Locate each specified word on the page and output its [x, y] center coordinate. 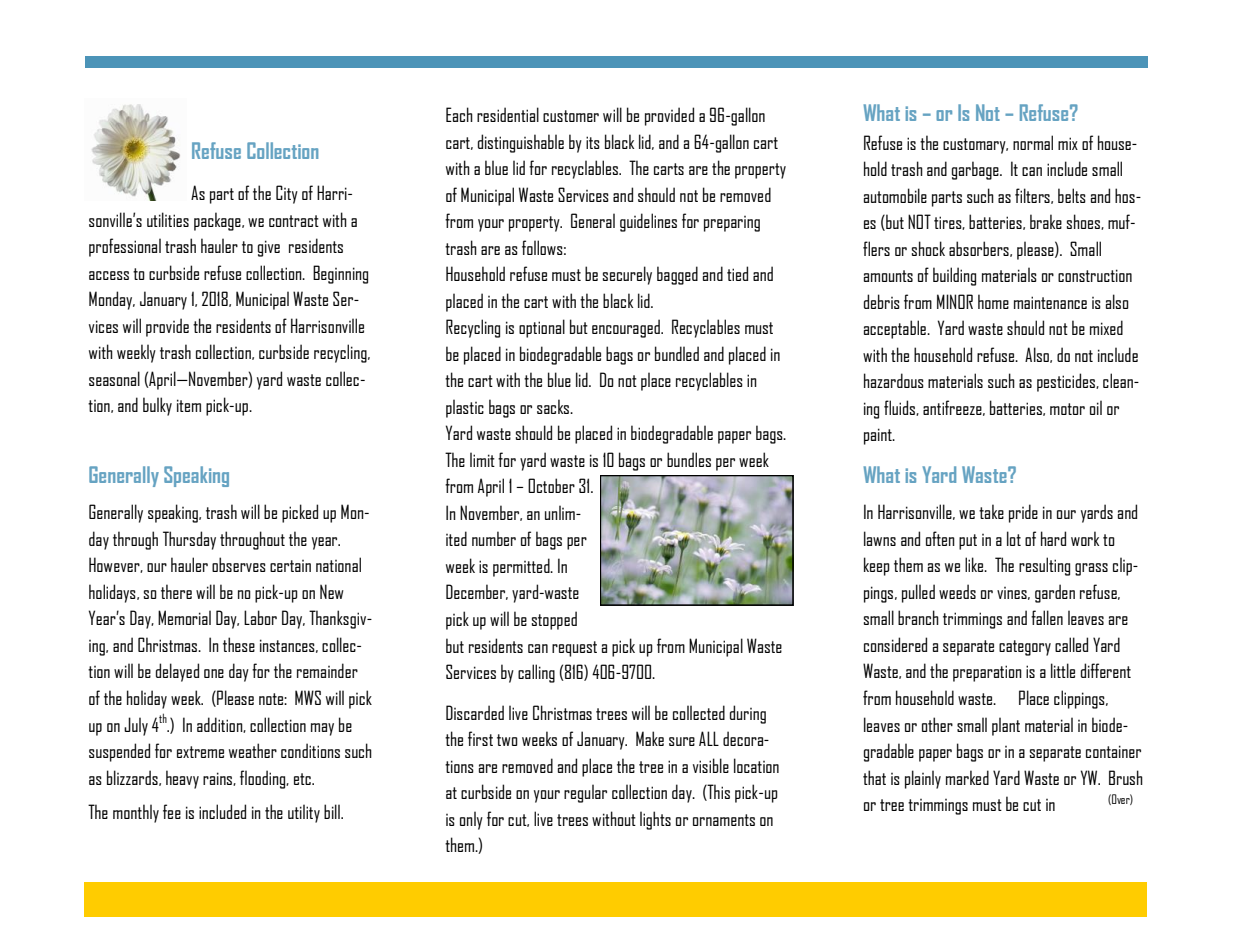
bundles [689, 459]
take [991, 511]
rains [218, 779]
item [189, 405]
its [593, 142]
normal [1033, 142]
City [287, 194]
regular [585, 793]
